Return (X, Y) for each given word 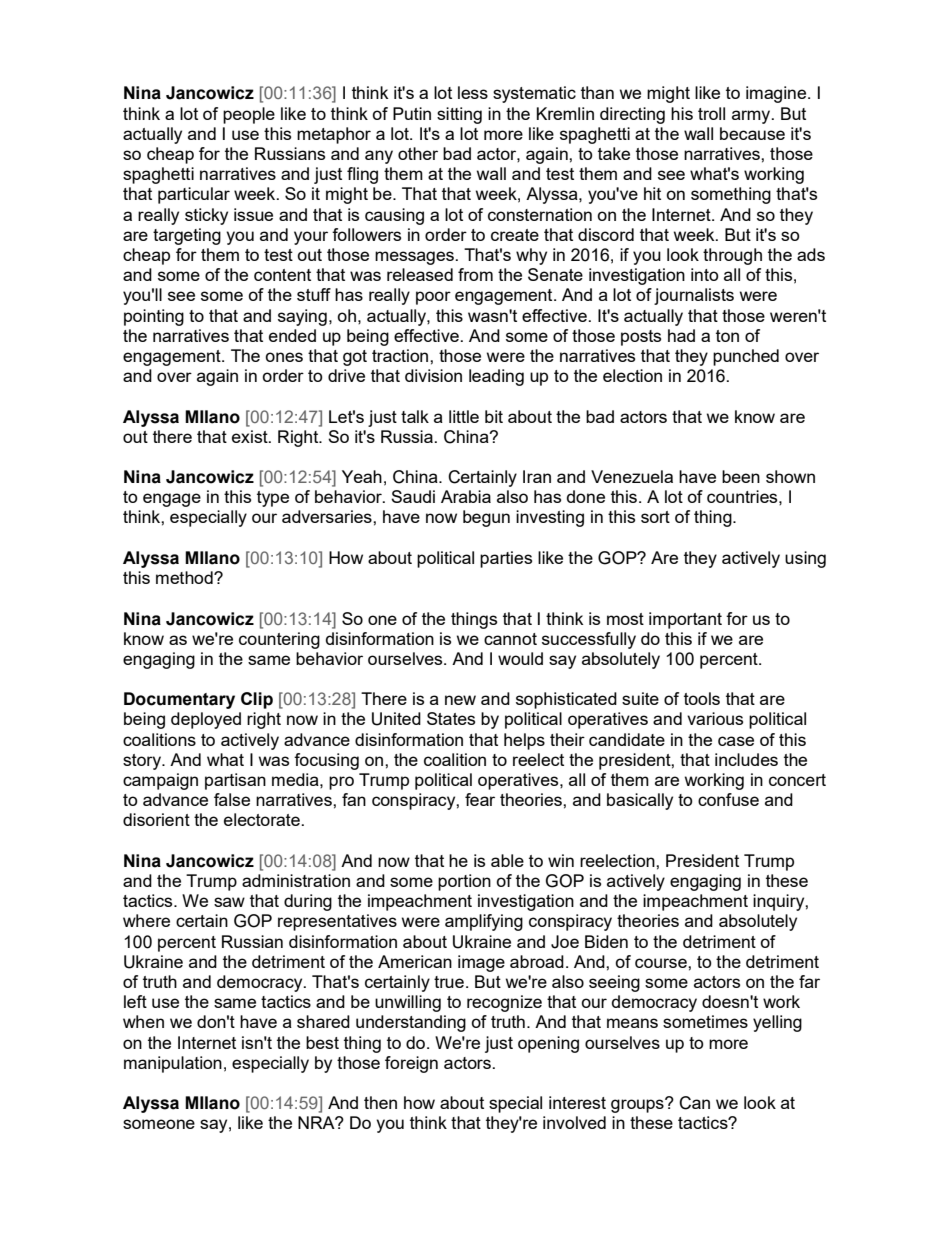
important (685, 620)
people (249, 115)
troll (711, 113)
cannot (510, 639)
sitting (459, 115)
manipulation (173, 1064)
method (185, 577)
